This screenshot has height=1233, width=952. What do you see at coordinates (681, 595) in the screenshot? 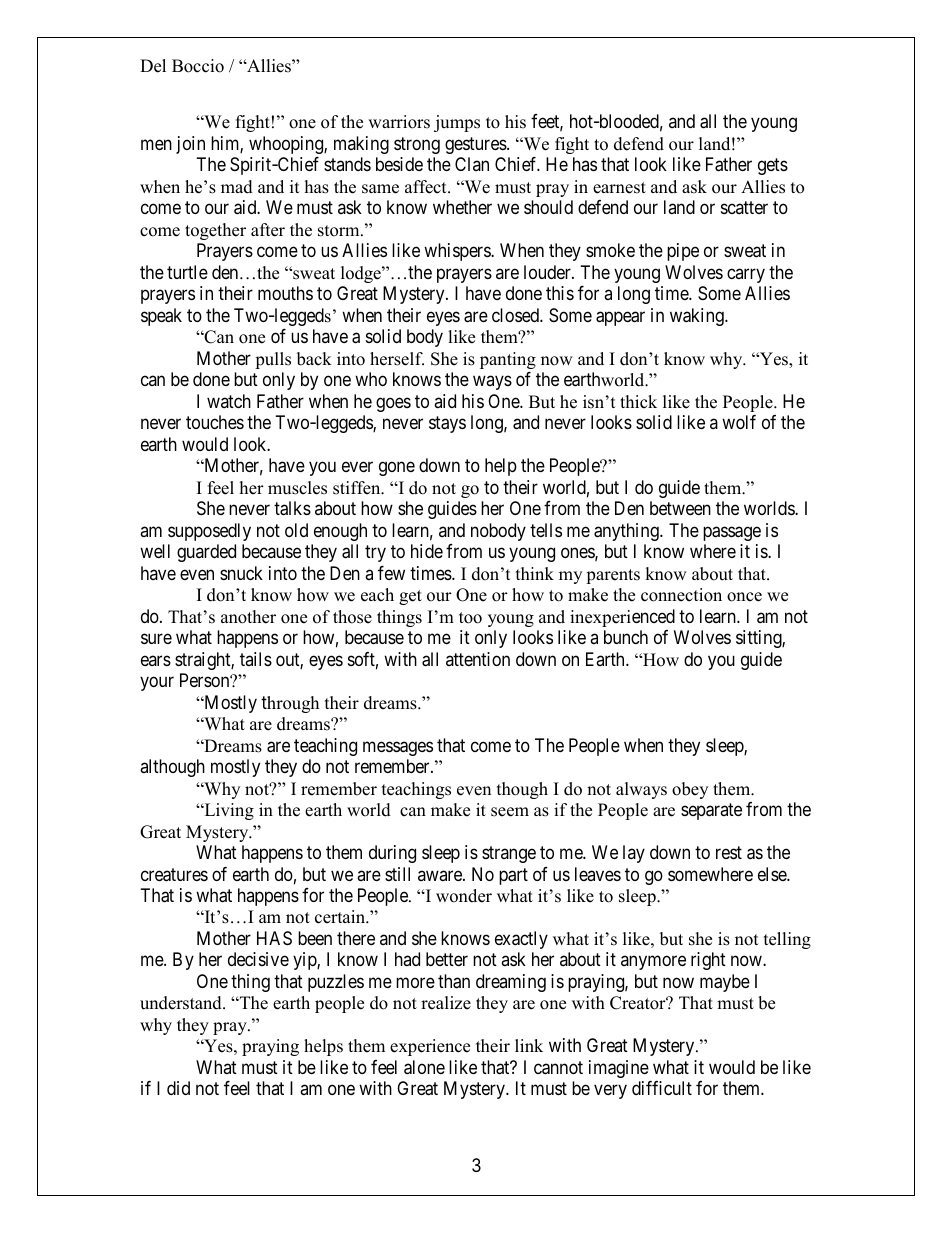
I see `connection` at bounding box center [681, 595].
